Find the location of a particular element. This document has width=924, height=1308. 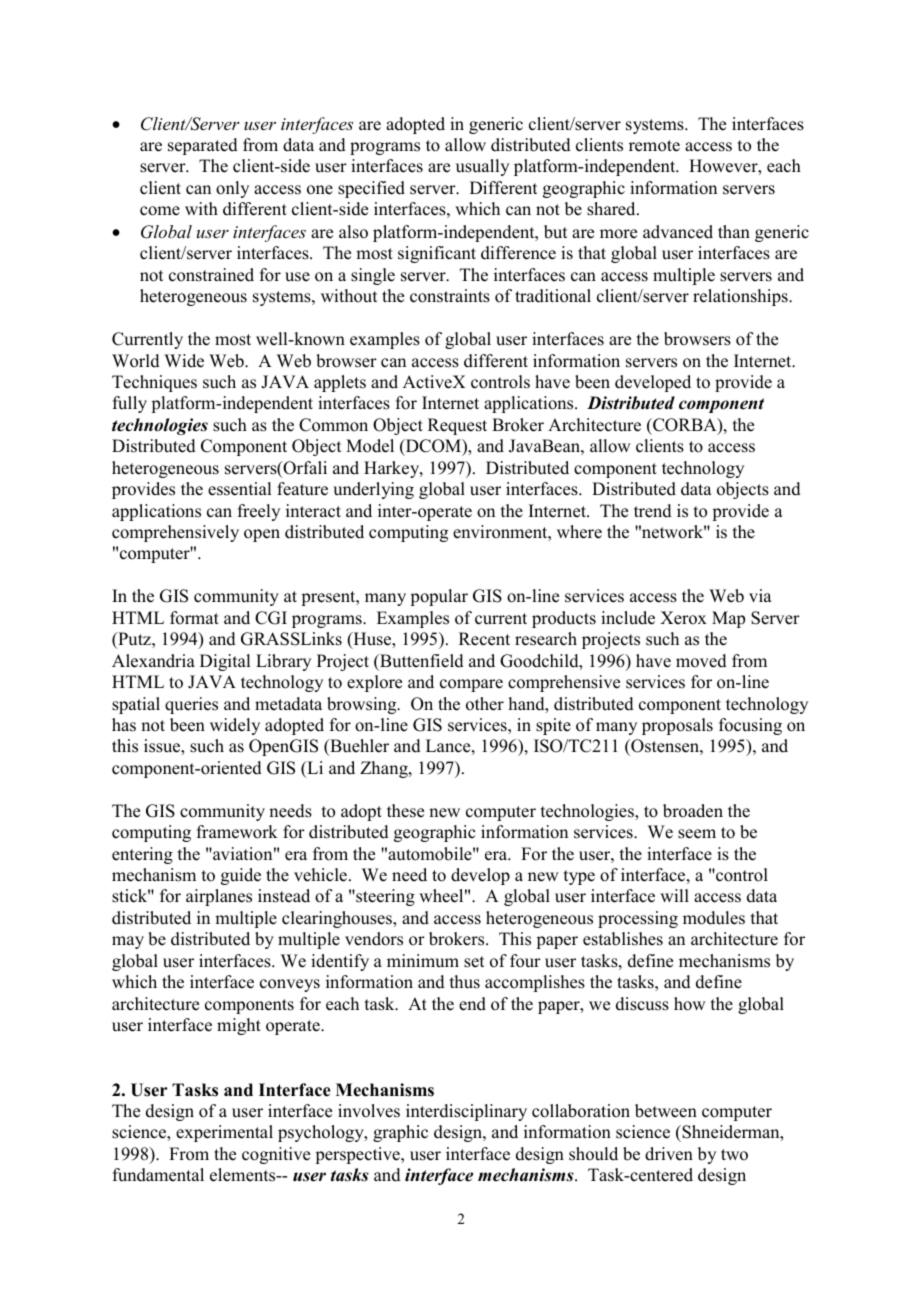

remote is located at coordinates (654, 146).
